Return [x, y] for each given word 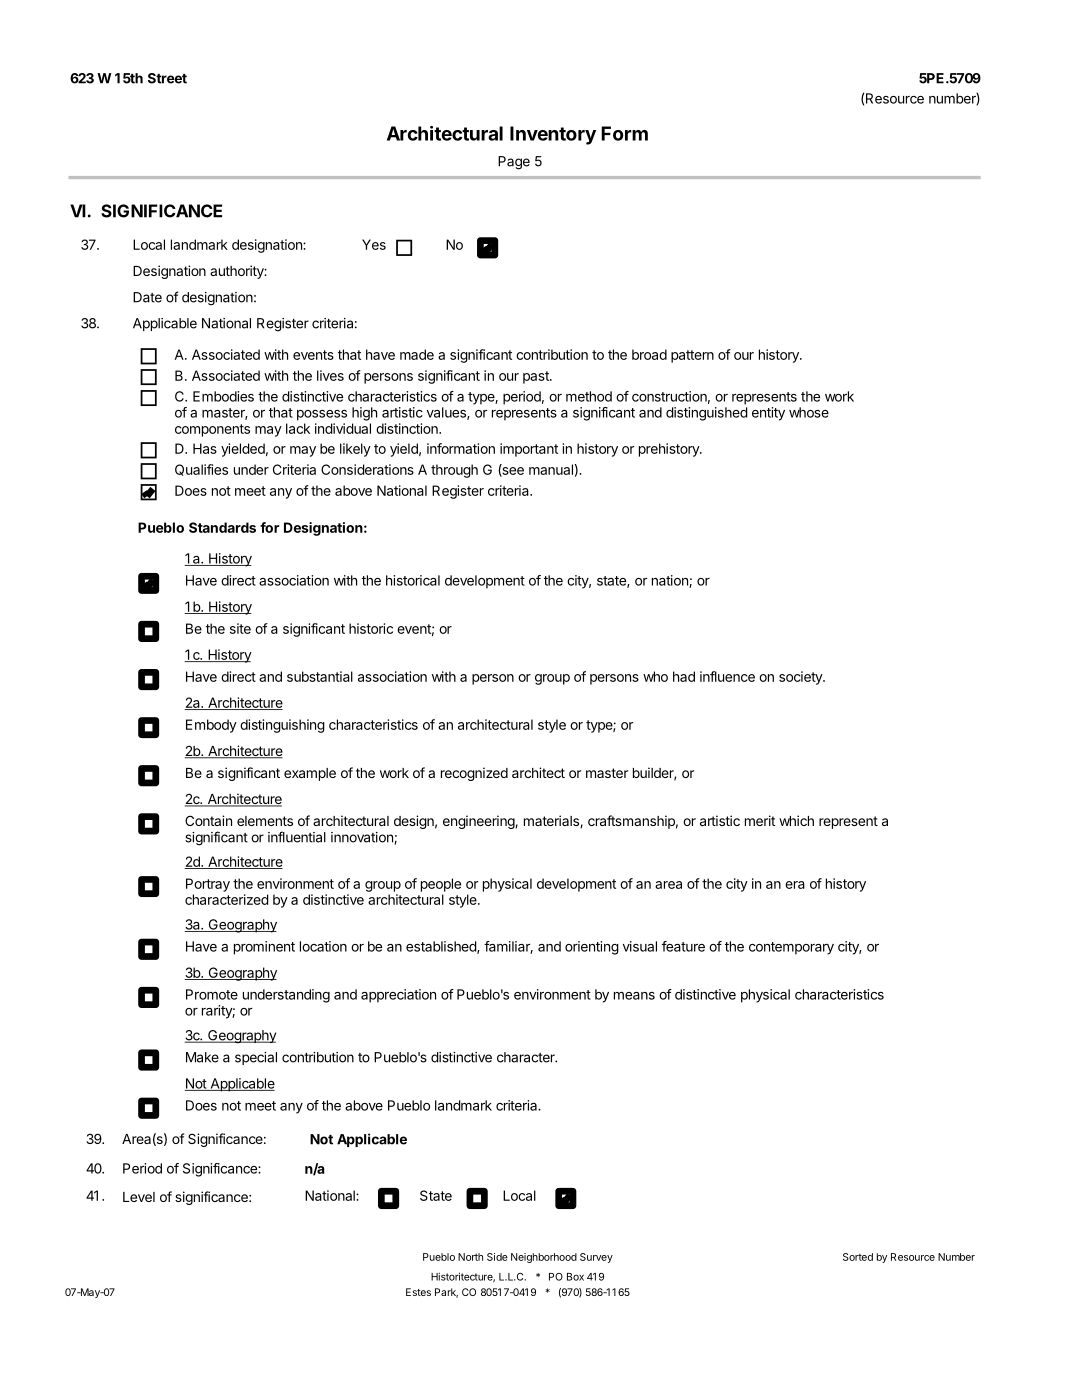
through [454, 471]
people [441, 885]
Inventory [553, 135]
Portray [208, 885]
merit [760, 820]
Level [139, 1197]
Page [514, 163]
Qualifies [201, 470]
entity [768, 414]
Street [167, 78]
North [470, 1257]
